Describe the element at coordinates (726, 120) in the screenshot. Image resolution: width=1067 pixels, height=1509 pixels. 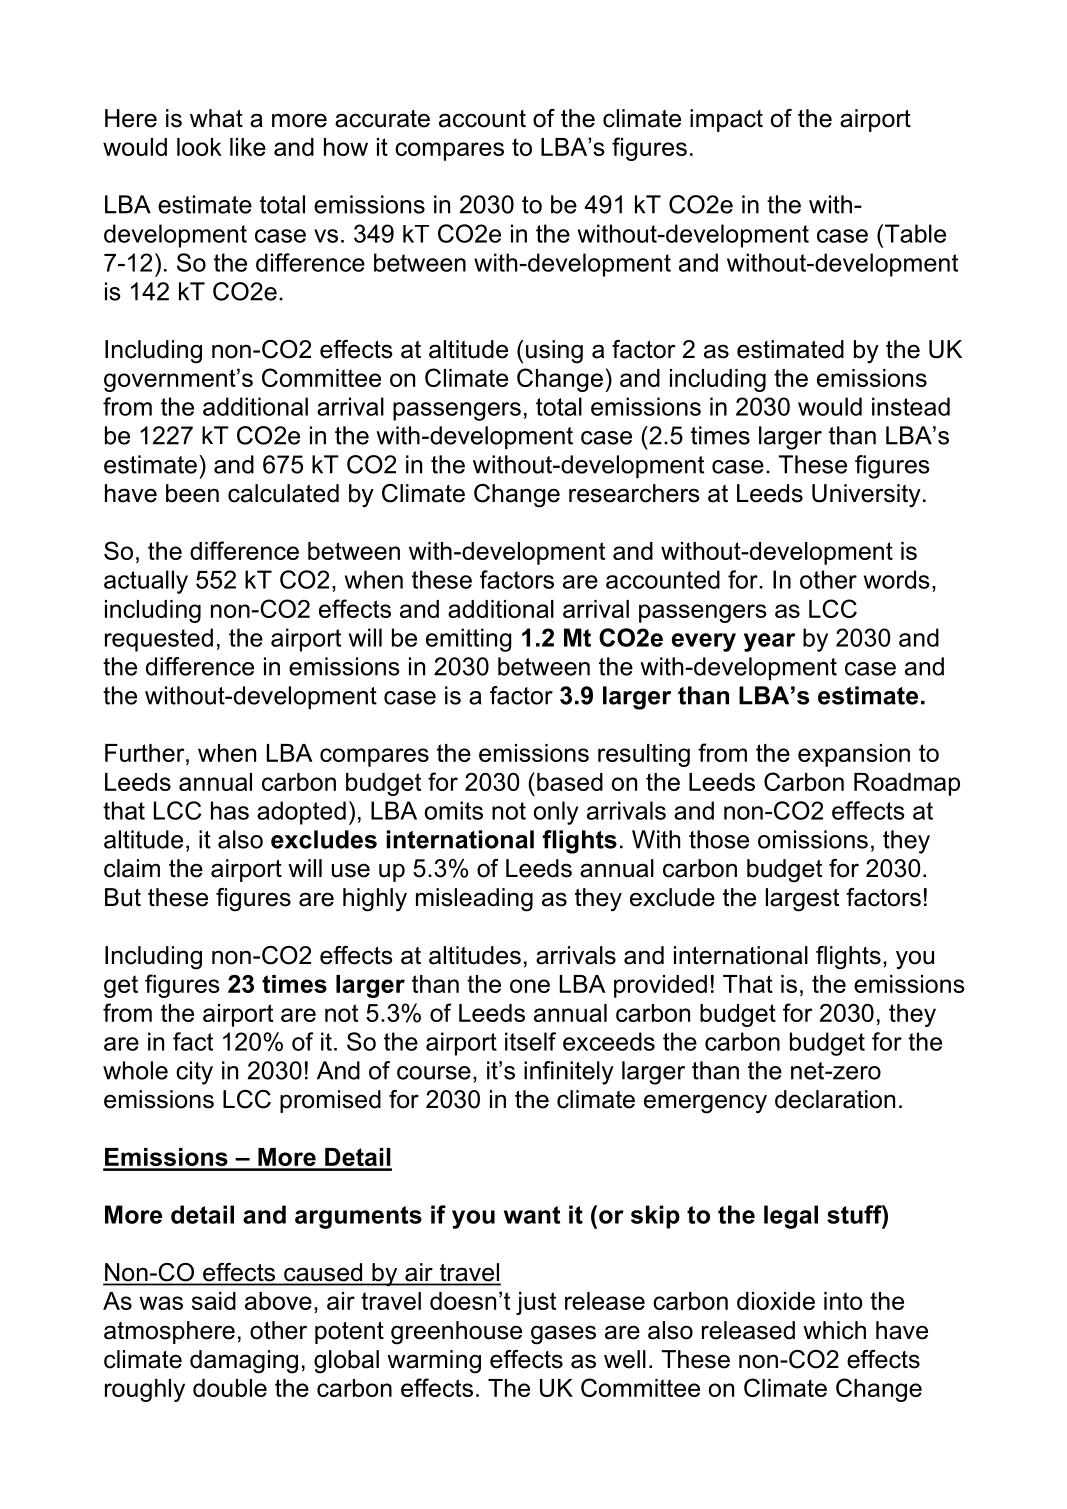
I see `impact` at that location.
